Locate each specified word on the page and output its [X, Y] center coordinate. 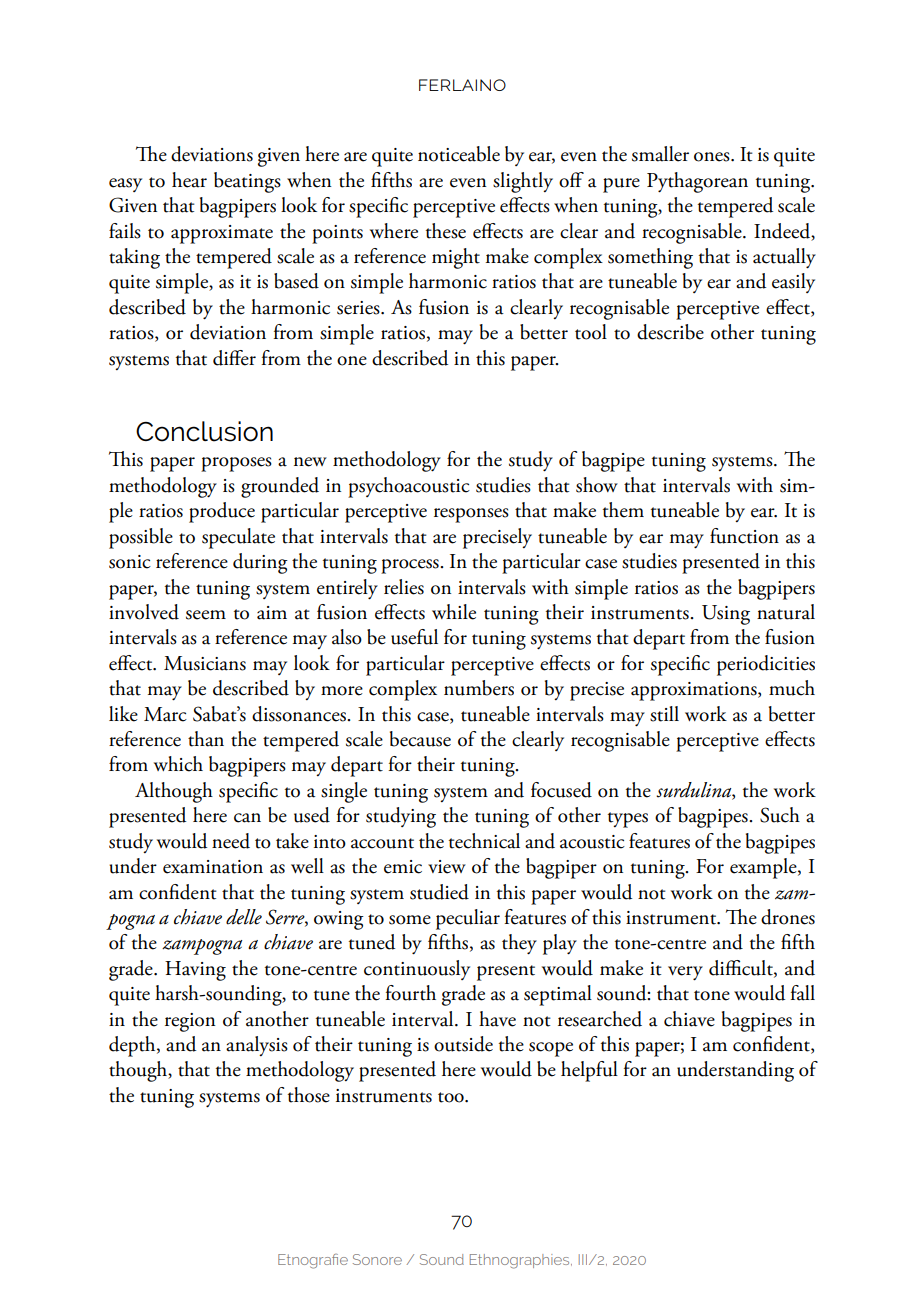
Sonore [377, 1259]
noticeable [459, 154]
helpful [589, 1071]
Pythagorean [697, 182]
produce [222, 512]
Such [780, 815]
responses [471, 515]
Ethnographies [521, 1261]
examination [213, 867]
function [744, 536]
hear [189, 180]
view [447, 867]
